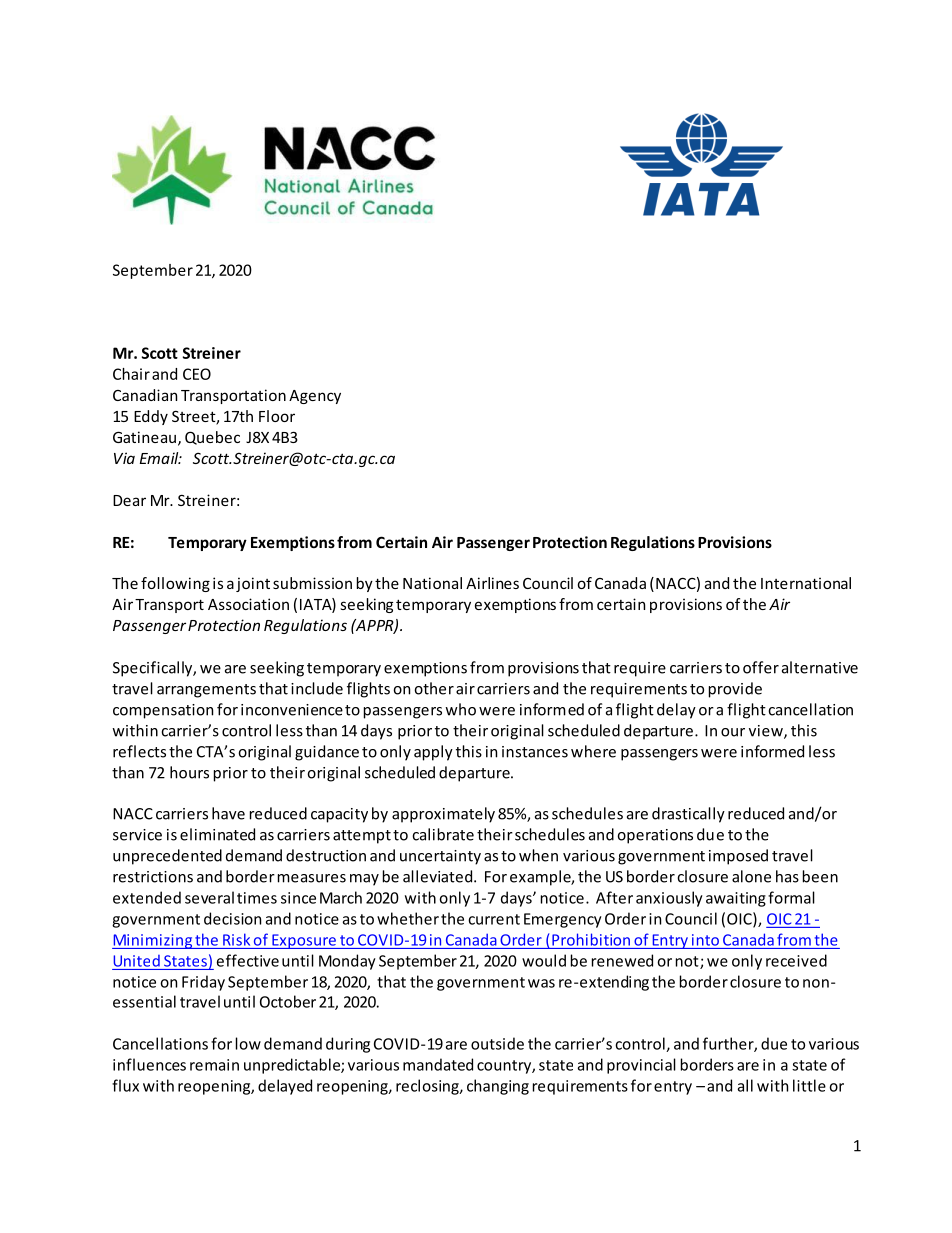  What do you see at coordinates (492, 583) in the image?
I see `Airlines` at bounding box center [492, 583].
